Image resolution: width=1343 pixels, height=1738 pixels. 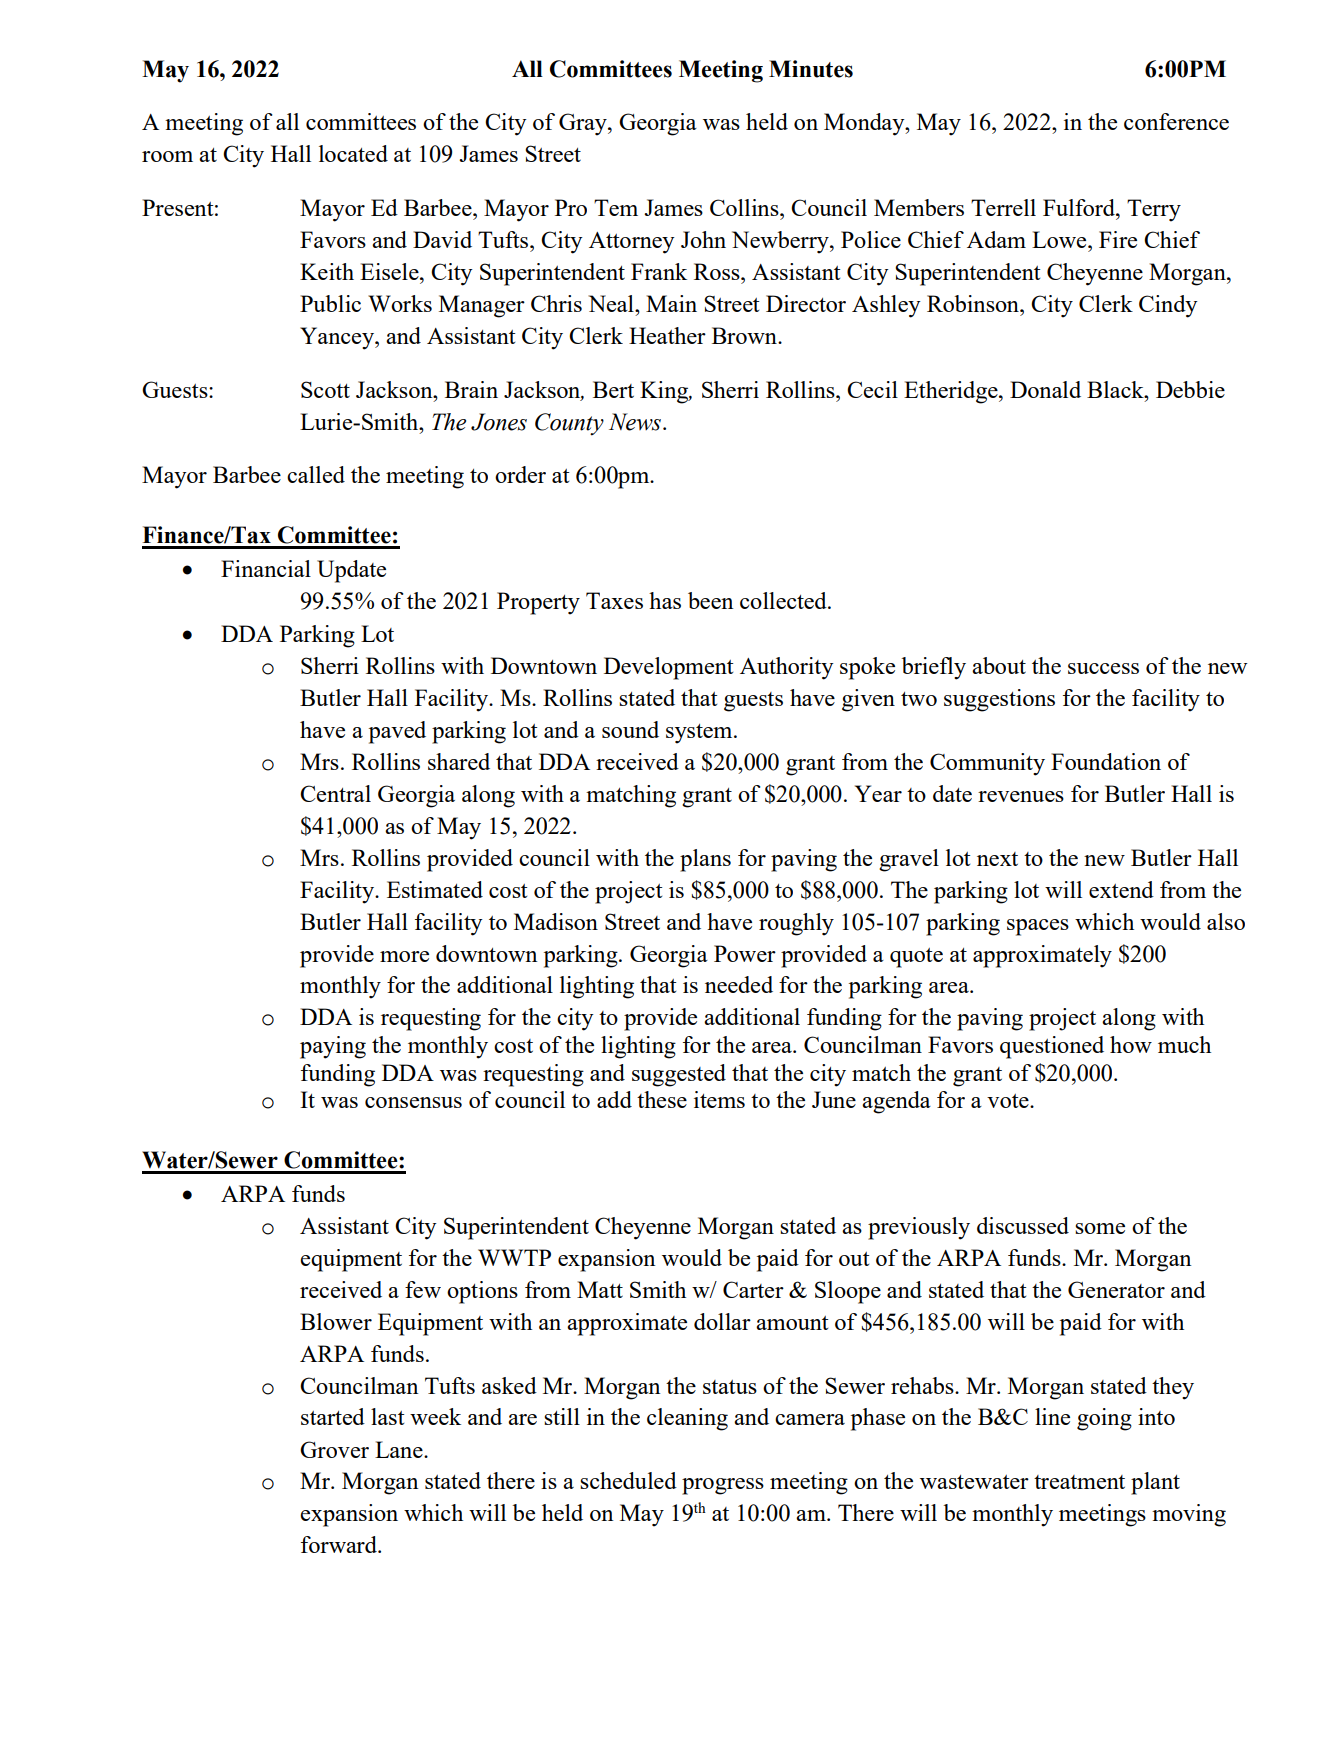 I want to click on plans, so click(x=705, y=860).
